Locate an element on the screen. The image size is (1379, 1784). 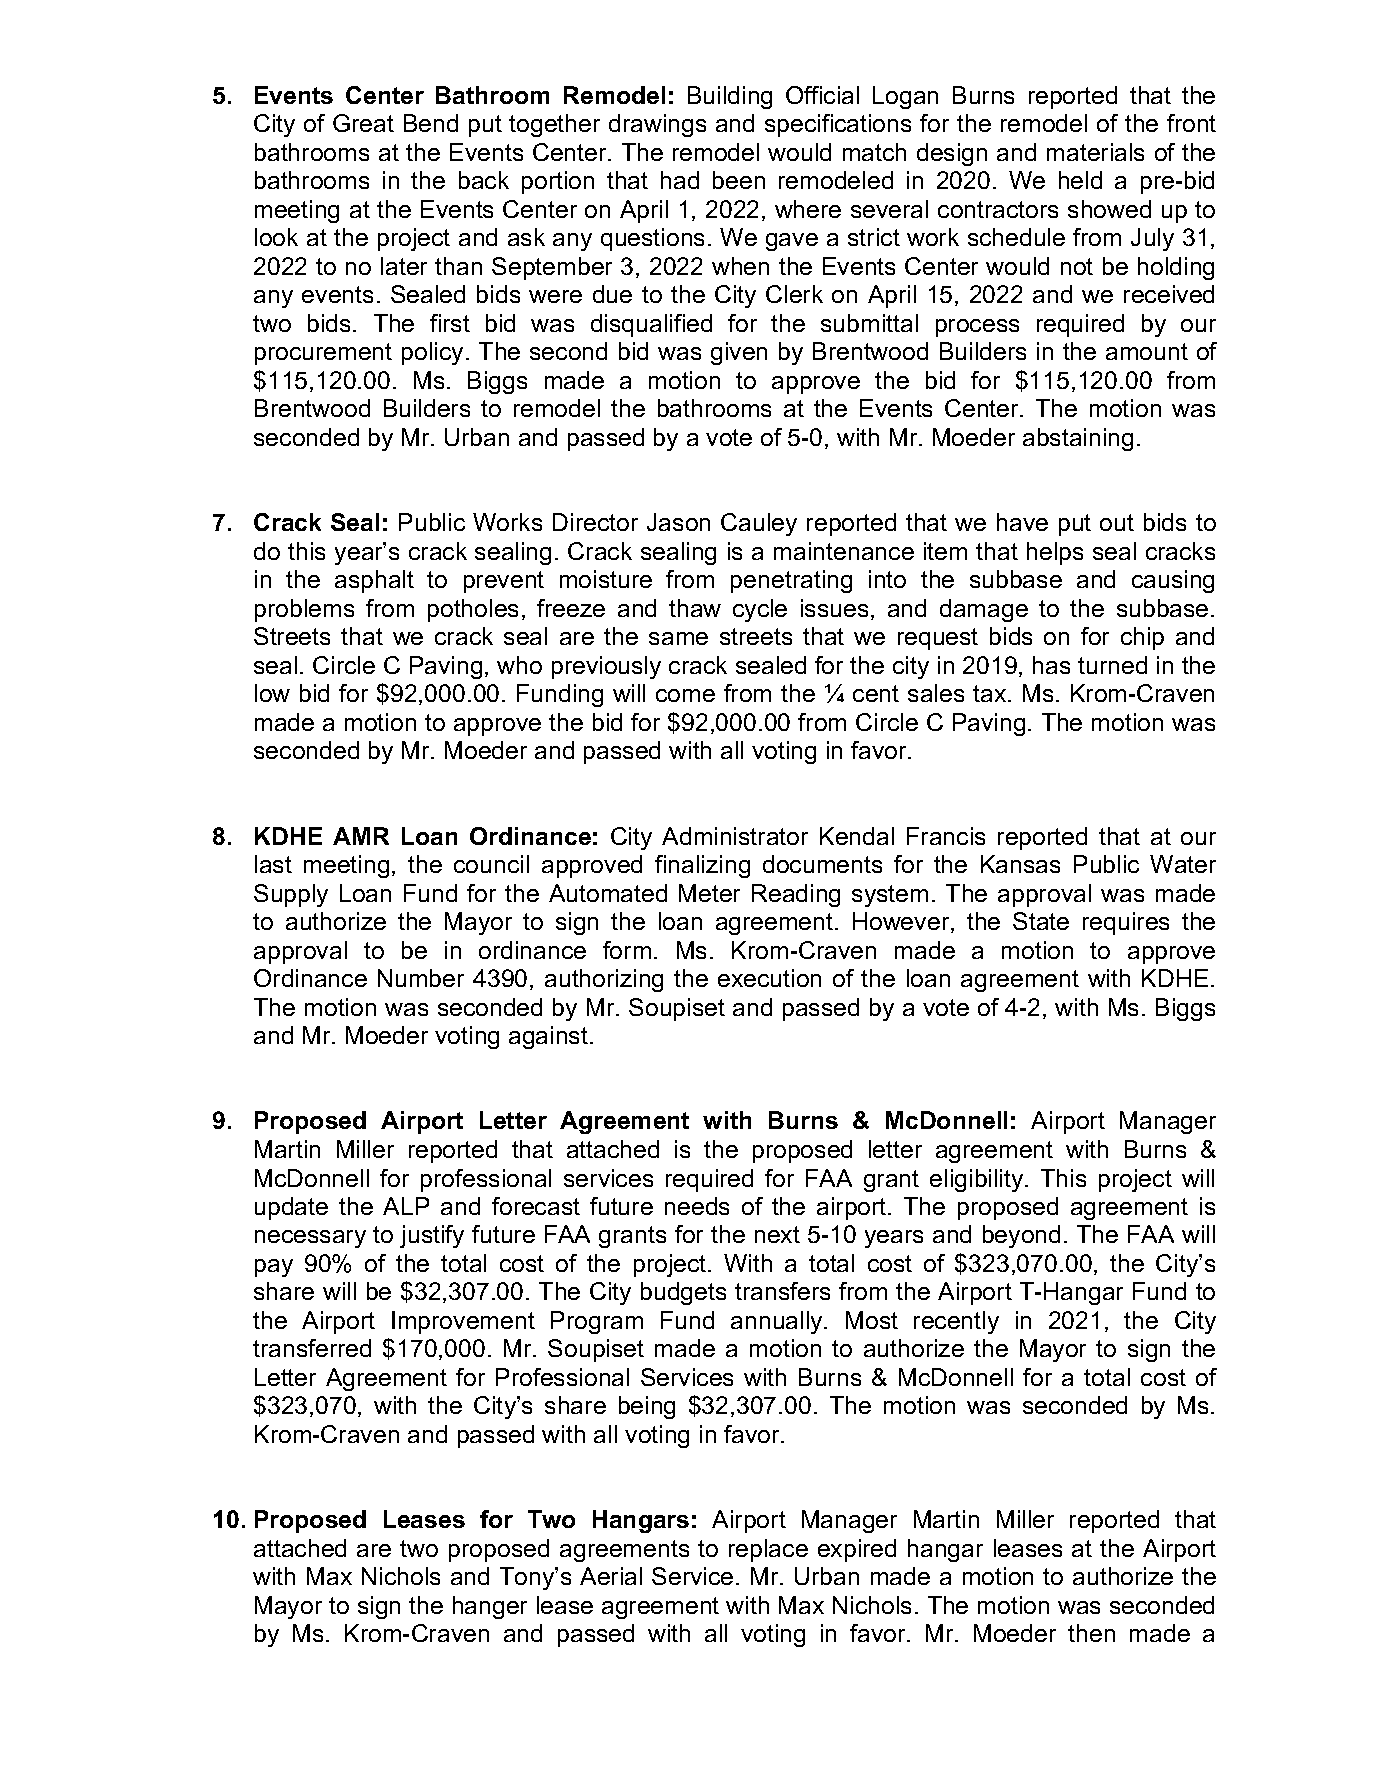
finalizing is located at coordinates (702, 866).
